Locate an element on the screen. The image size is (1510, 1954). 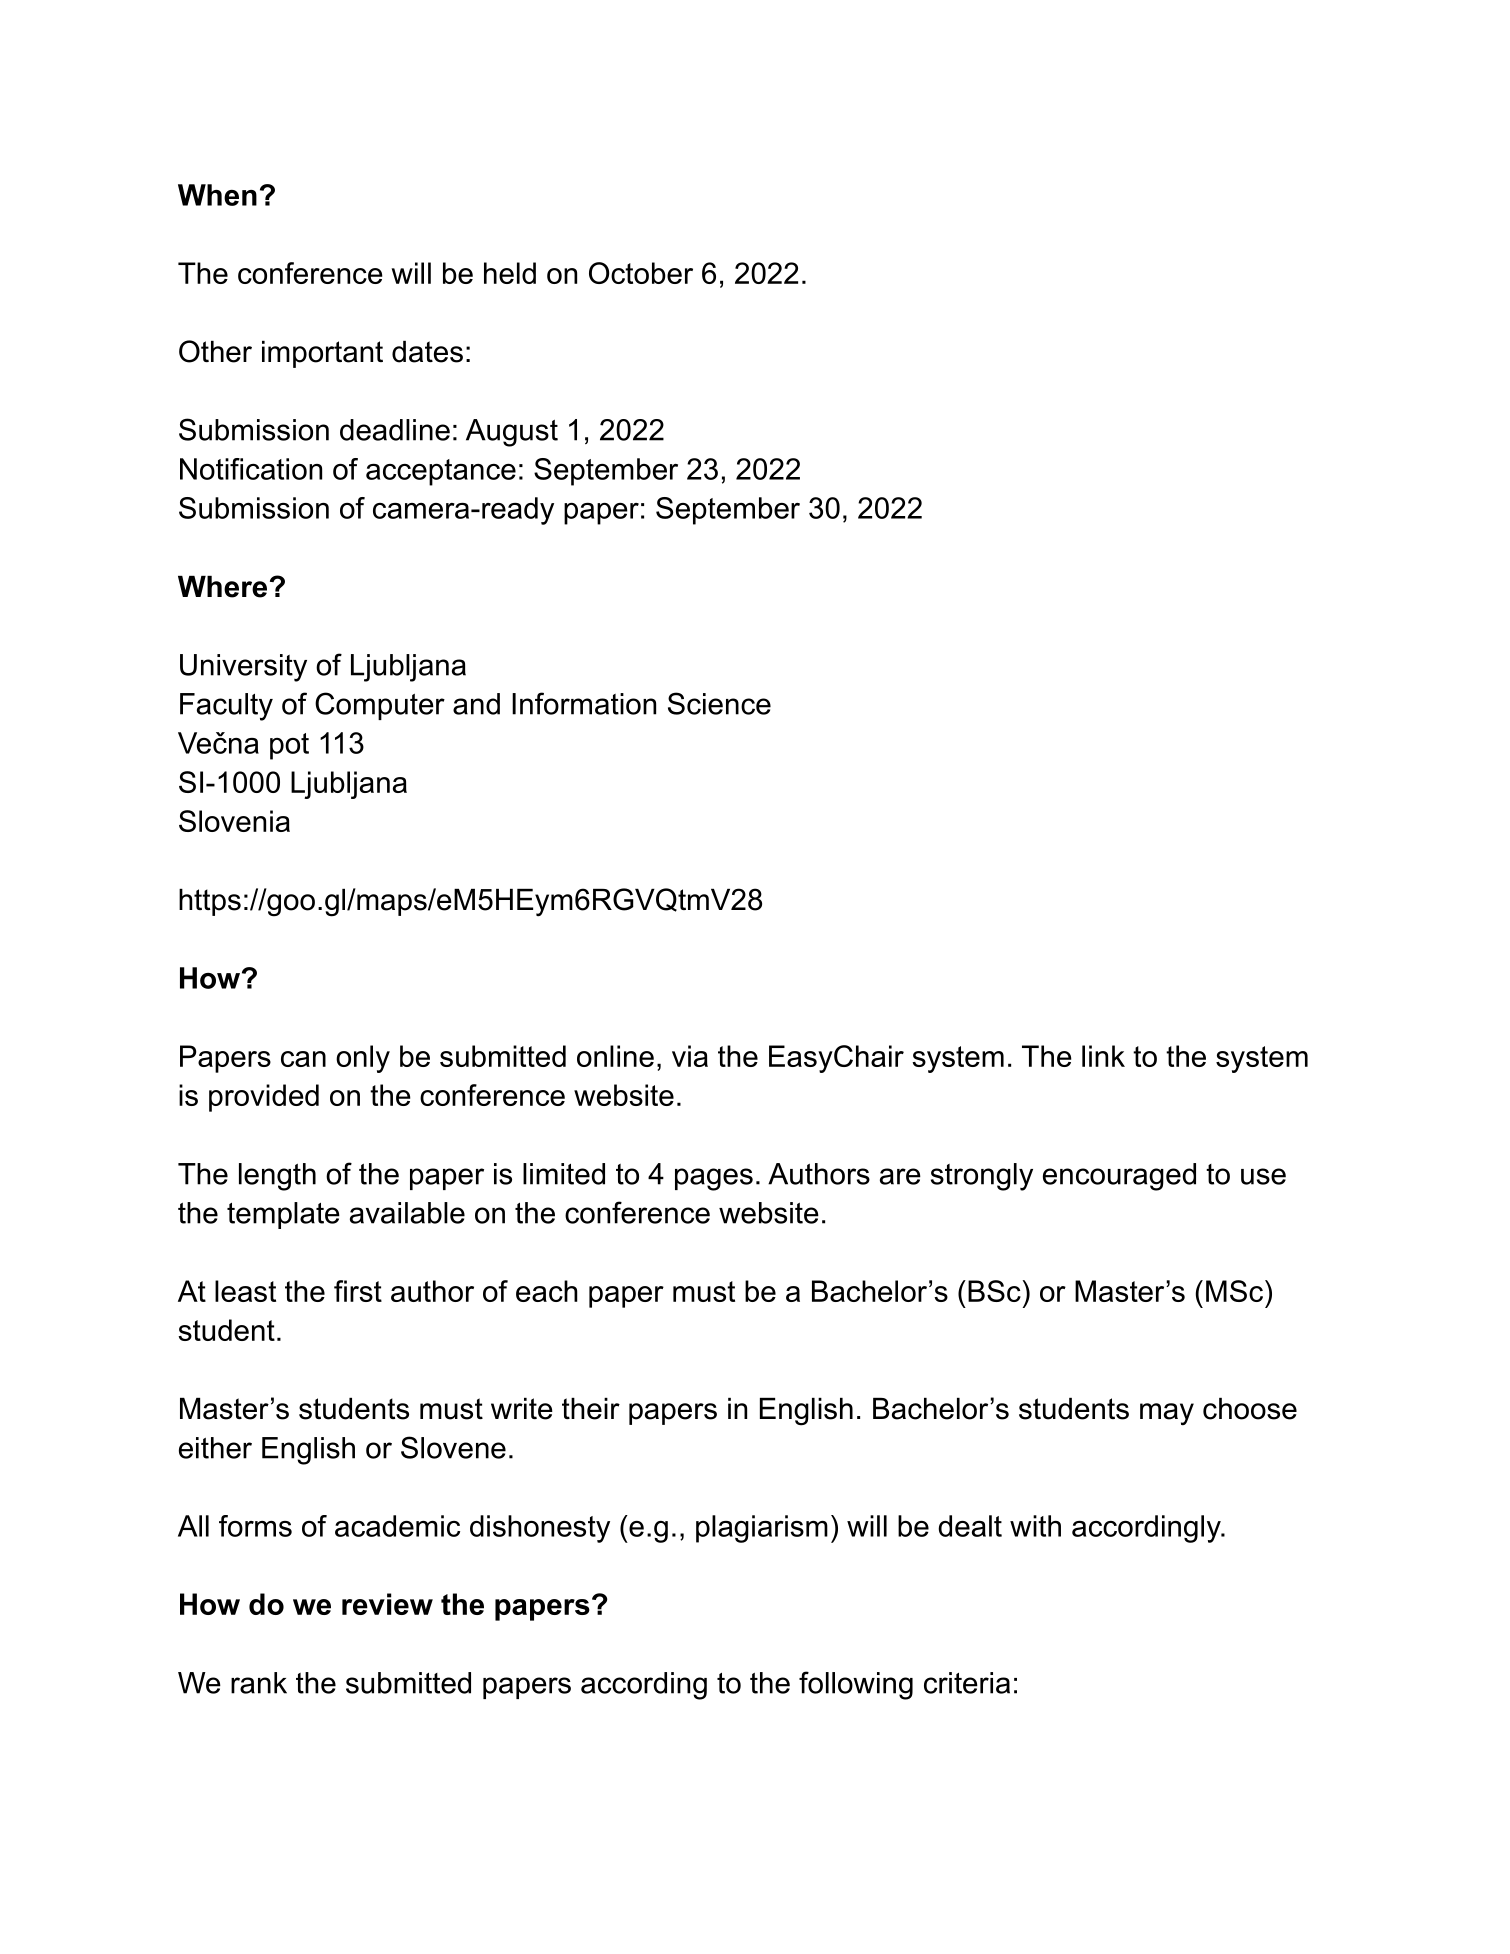
following is located at coordinates (856, 1685).
